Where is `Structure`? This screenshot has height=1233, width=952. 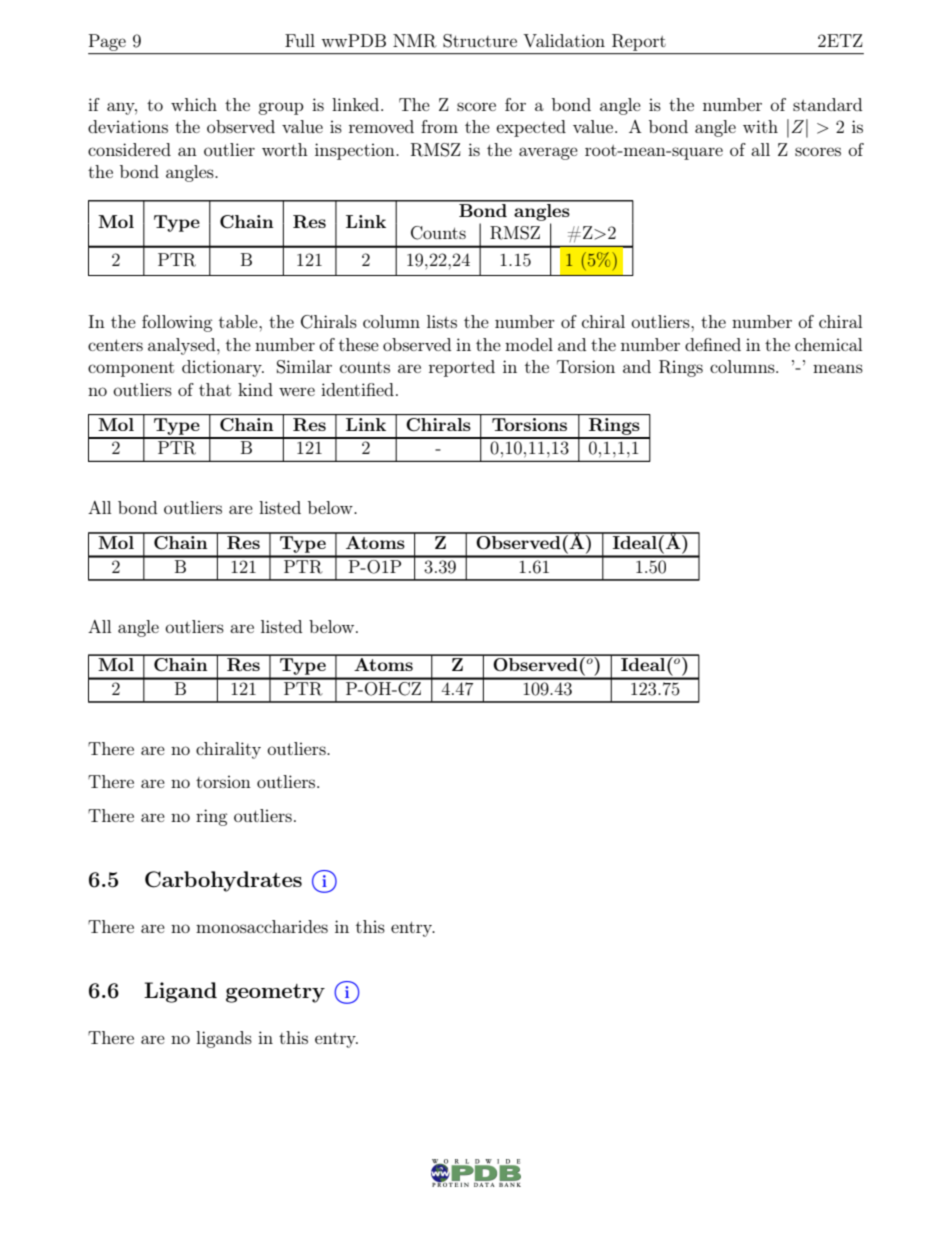 Structure is located at coordinates (480, 41).
